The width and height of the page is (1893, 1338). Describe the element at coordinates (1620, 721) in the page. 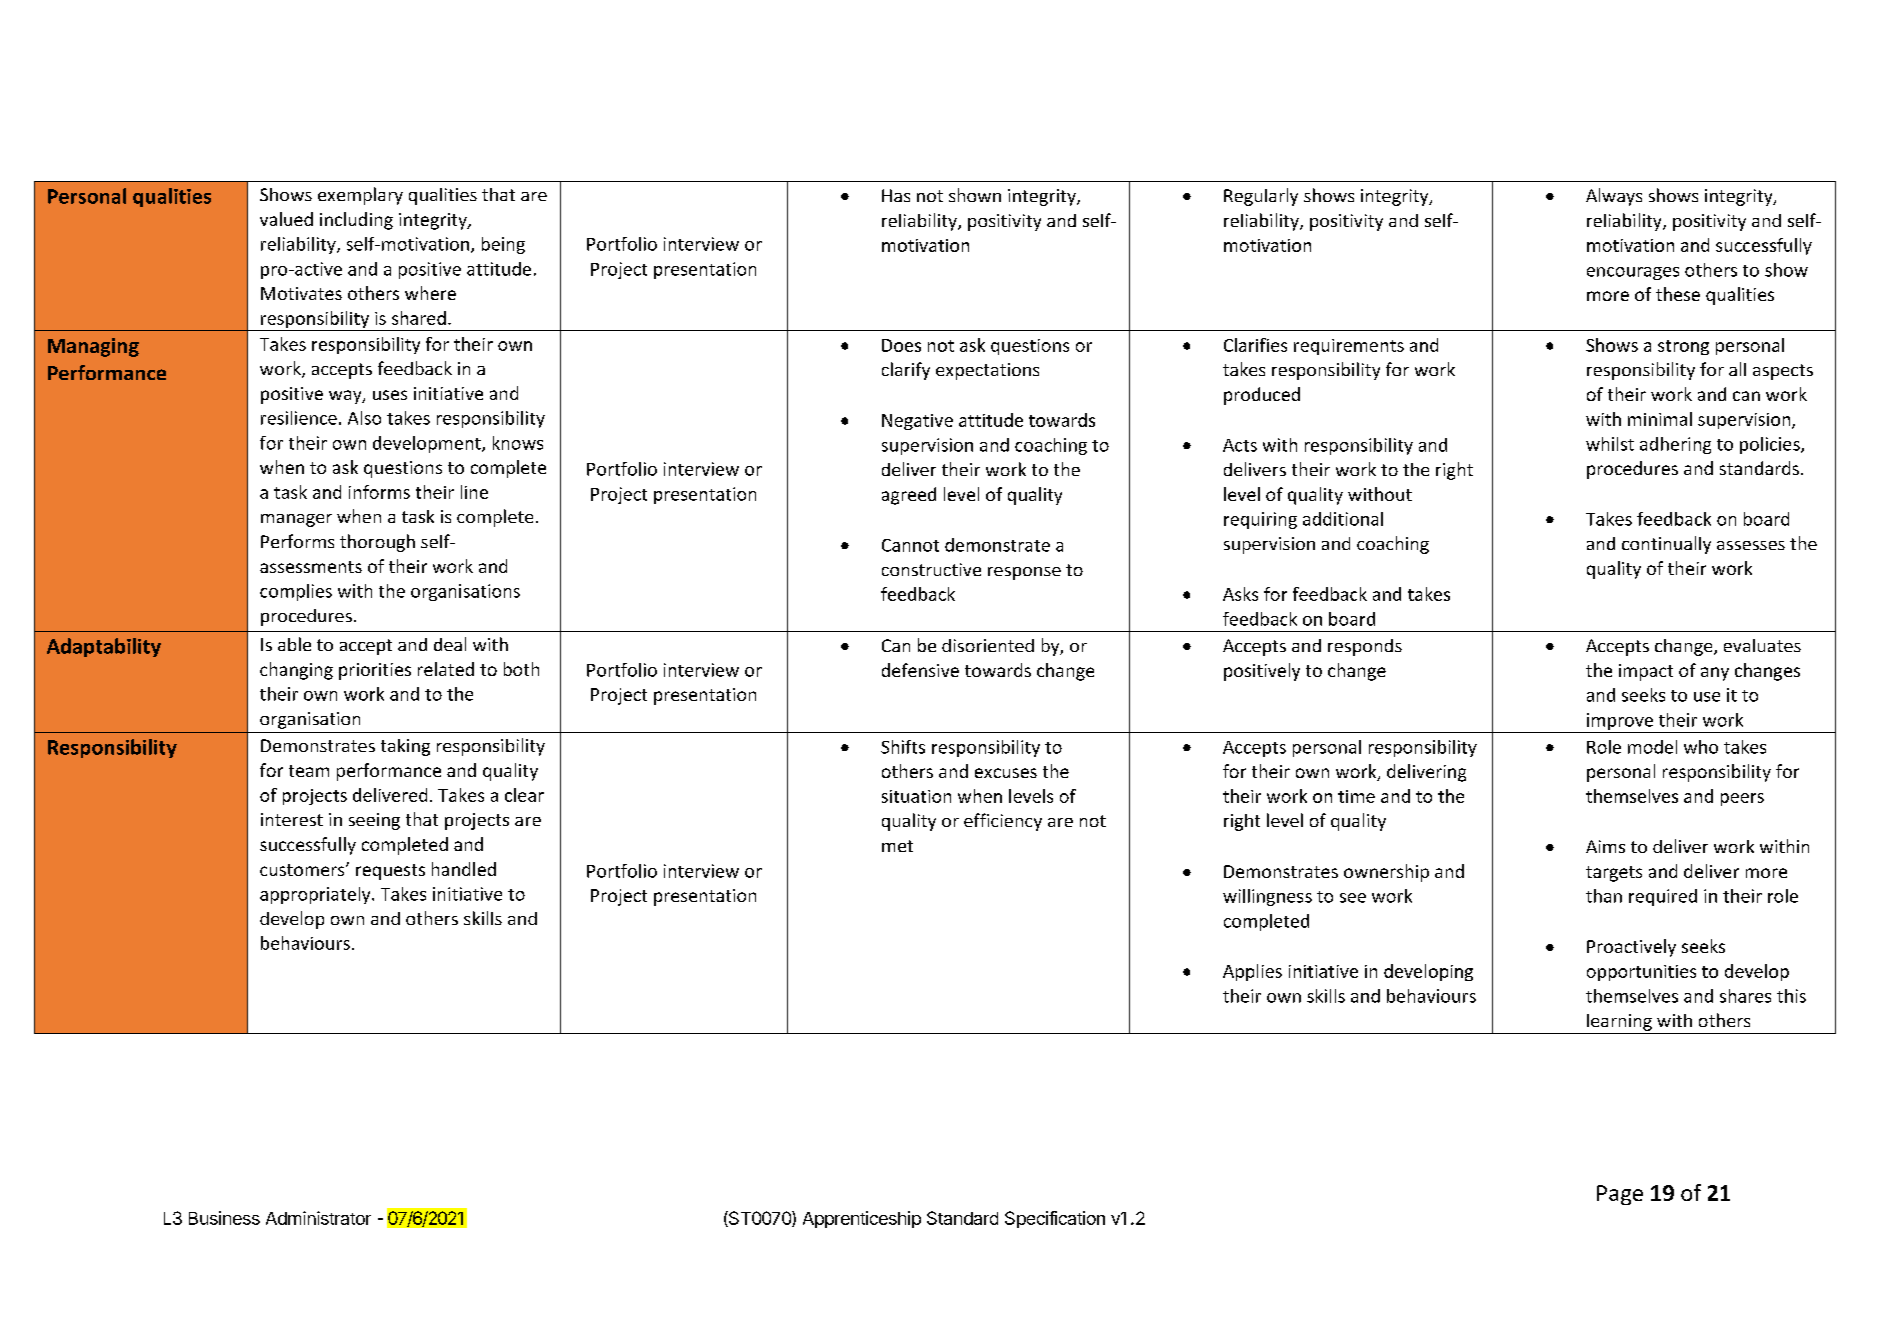

I see `improve` at that location.
